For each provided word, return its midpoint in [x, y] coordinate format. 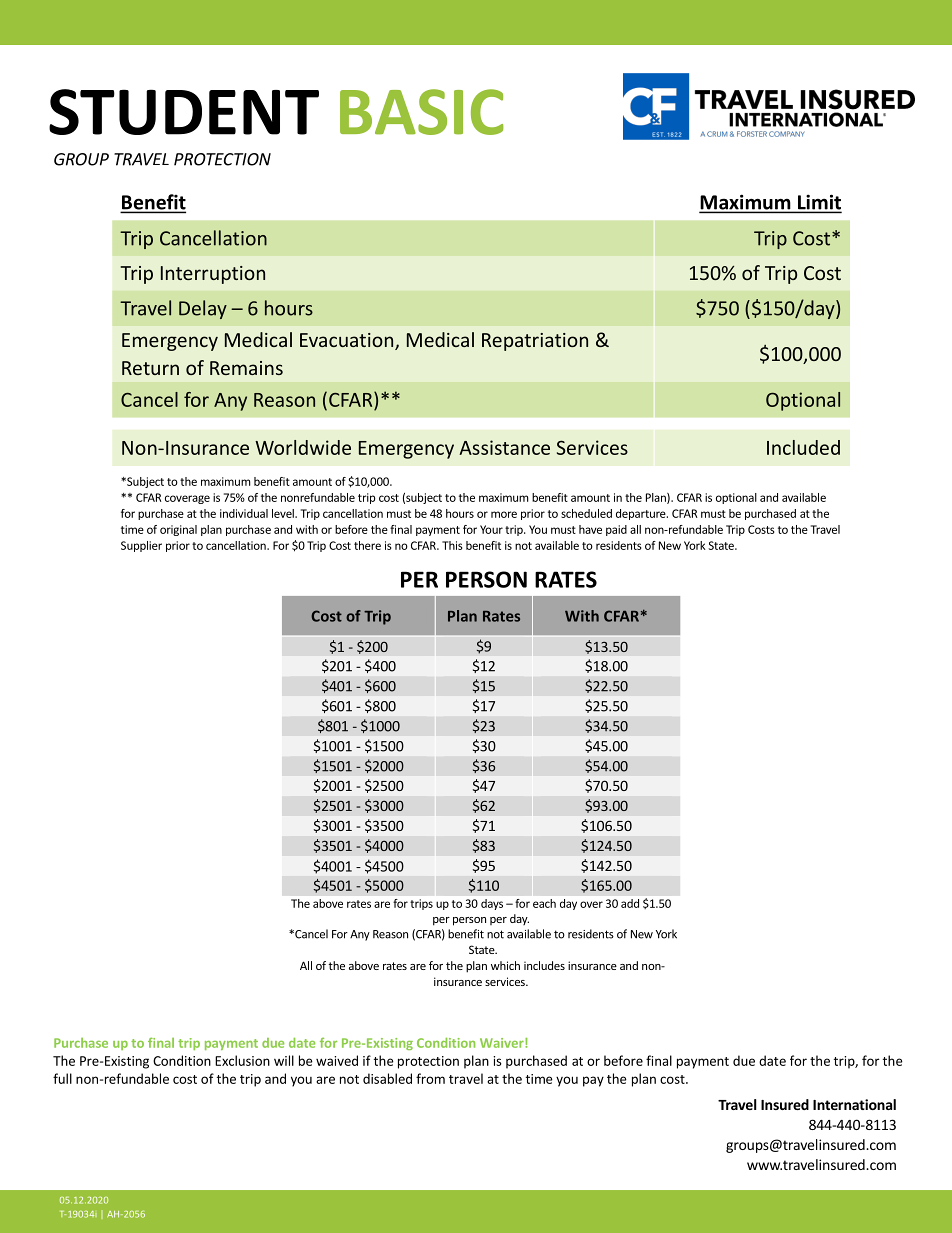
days [492, 904]
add [630, 903]
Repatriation [535, 342]
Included [803, 447]
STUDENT [184, 112]
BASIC [421, 112]
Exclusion [242, 1060]
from [430, 1078]
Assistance [504, 447]
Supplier [141, 546]
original [178, 530]
